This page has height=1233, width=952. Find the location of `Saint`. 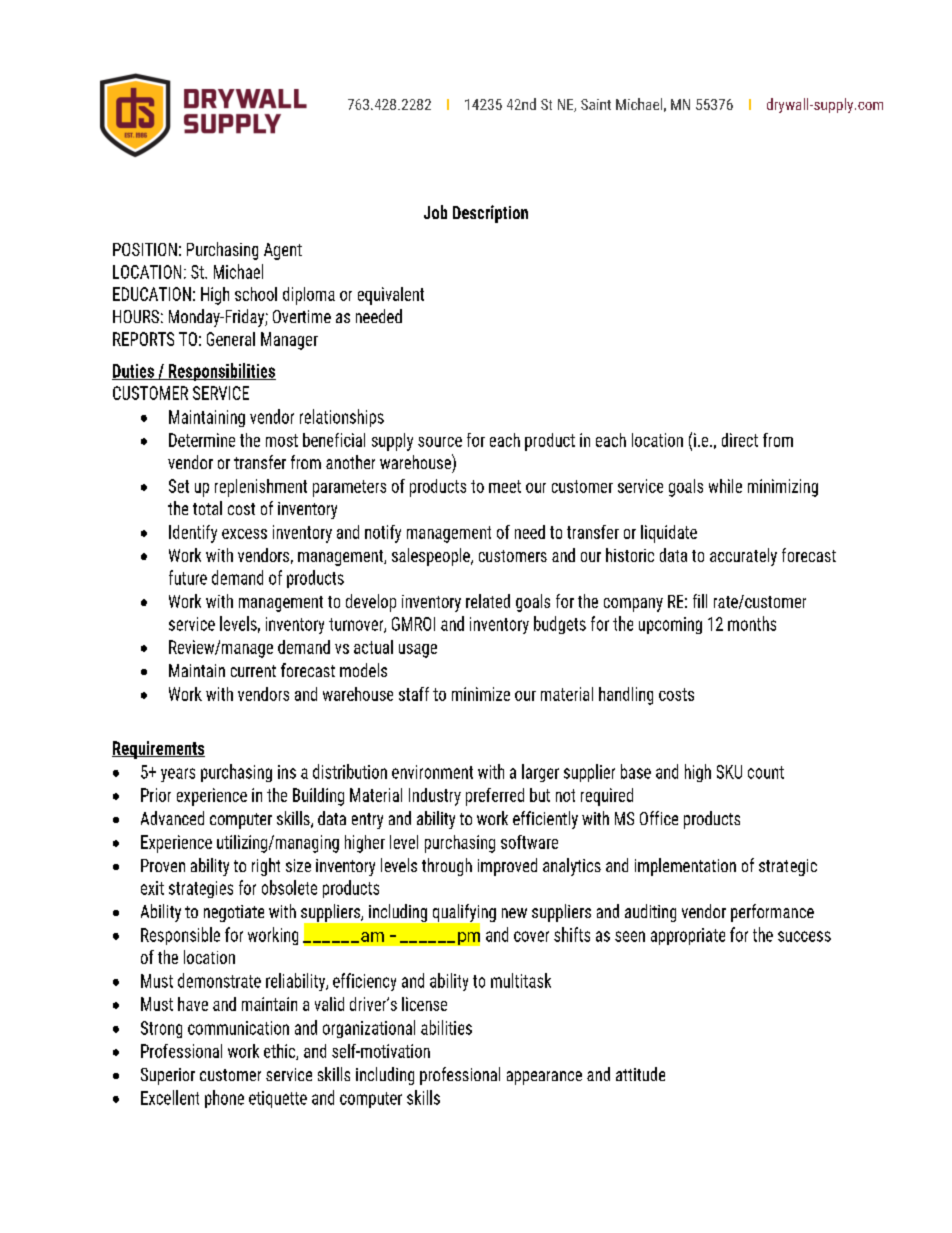

Saint is located at coordinates (596, 104).
